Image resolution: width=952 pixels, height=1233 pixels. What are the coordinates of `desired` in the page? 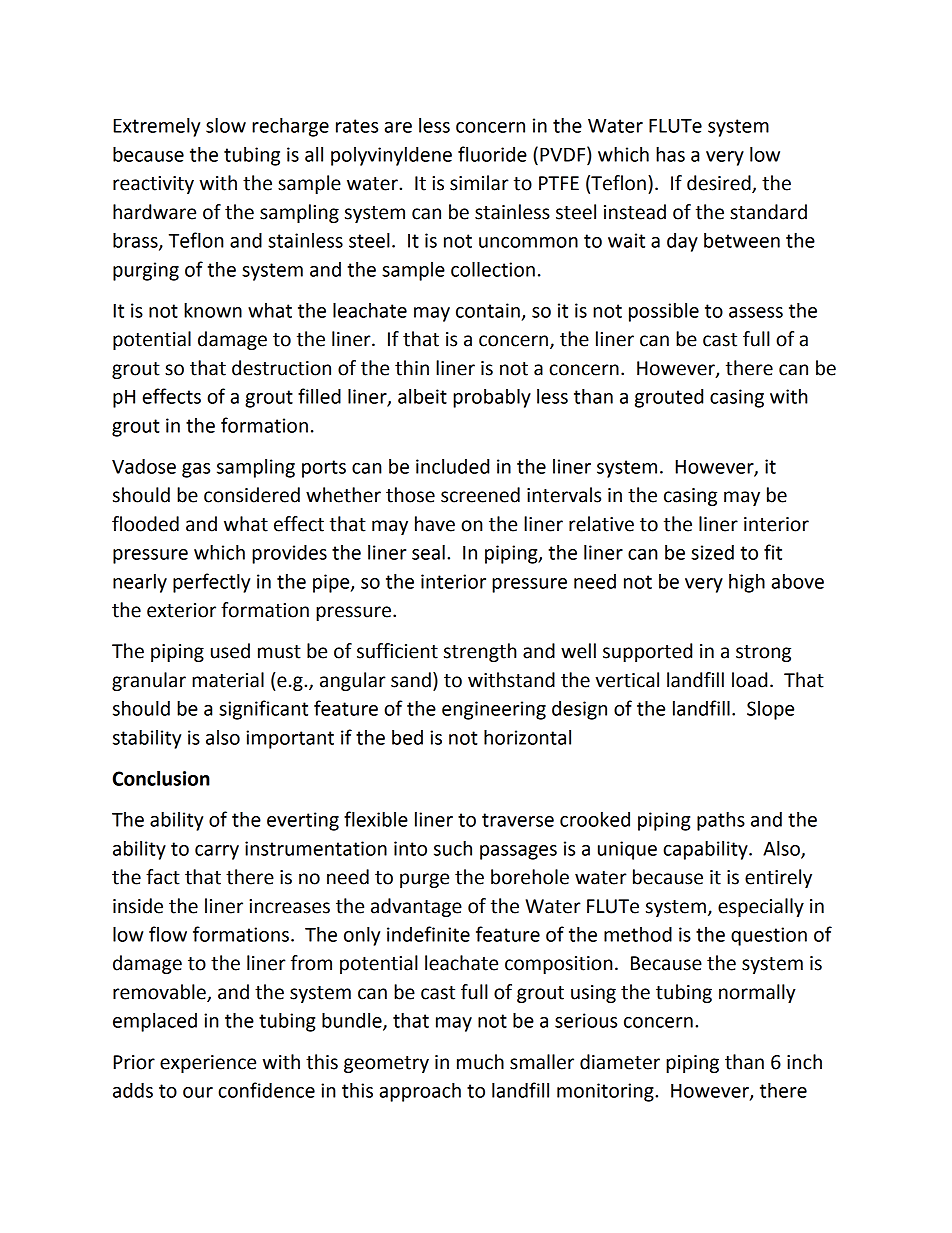 It's located at (720, 184).
